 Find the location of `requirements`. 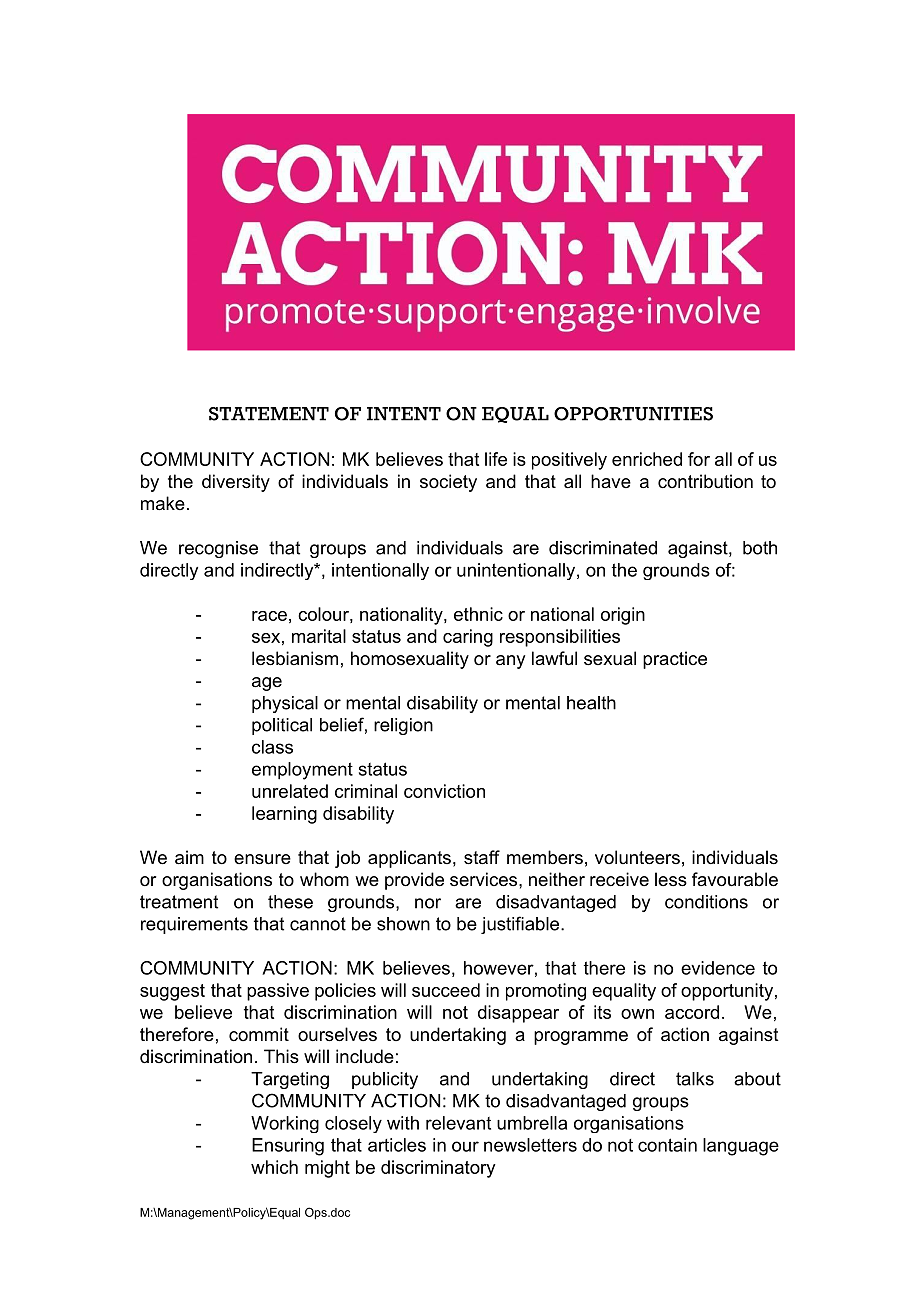

requirements is located at coordinates (194, 925).
